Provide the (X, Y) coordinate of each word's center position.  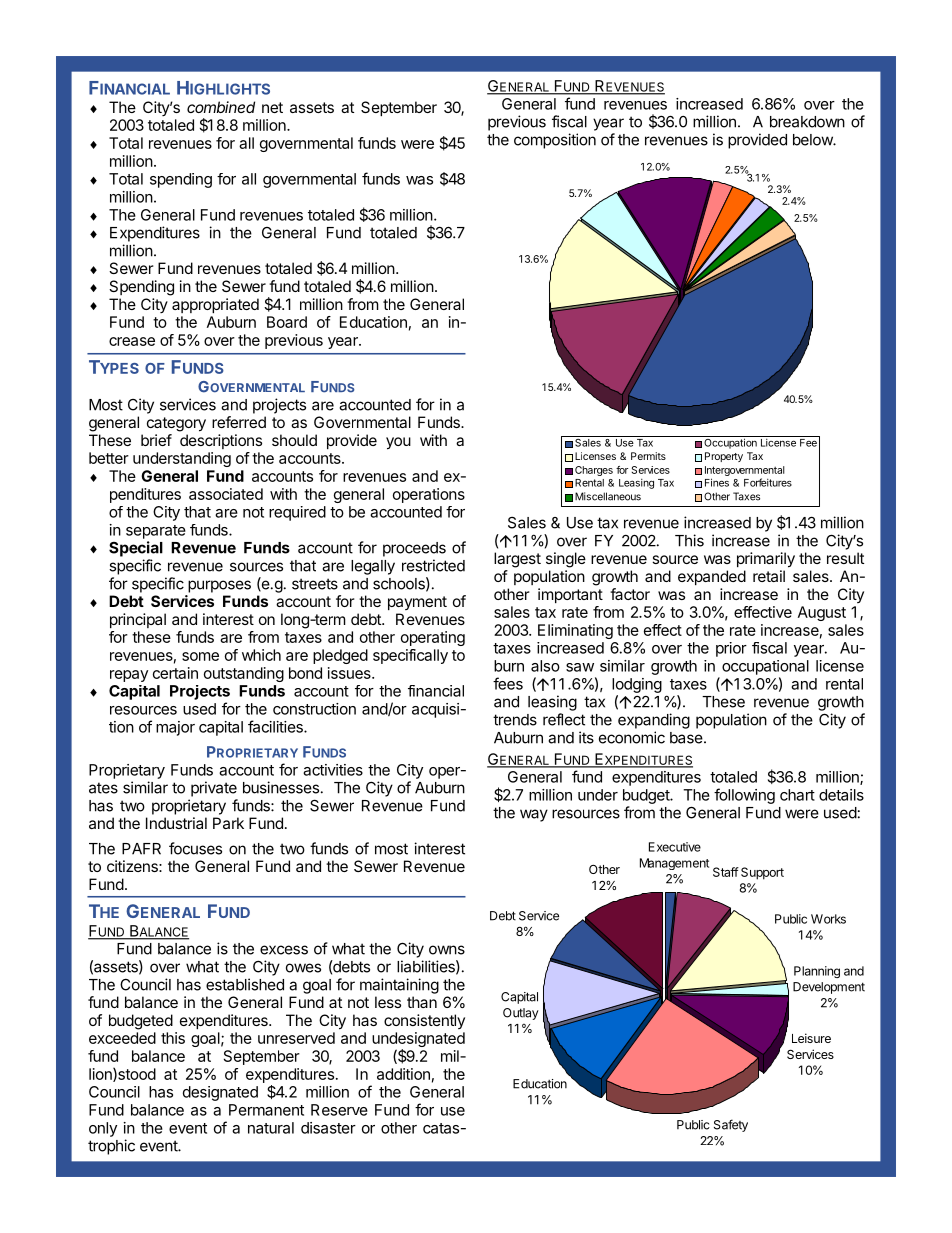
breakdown (807, 122)
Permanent (266, 1110)
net (272, 107)
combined (221, 107)
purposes (219, 586)
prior (731, 649)
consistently (424, 1021)
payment (417, 603)
